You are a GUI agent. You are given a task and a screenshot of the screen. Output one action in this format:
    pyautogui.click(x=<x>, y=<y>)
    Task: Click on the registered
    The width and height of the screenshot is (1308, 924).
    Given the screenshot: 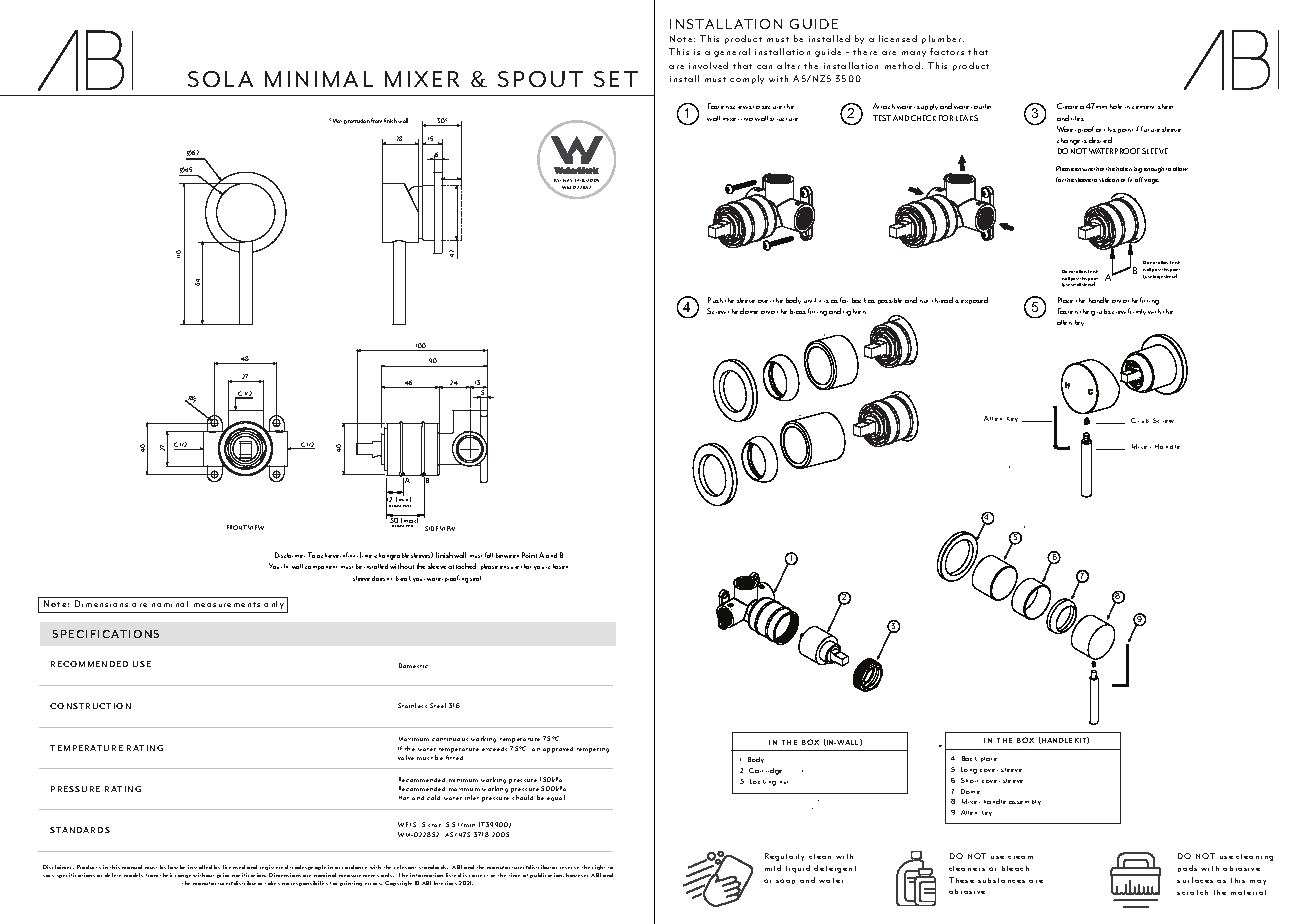 What is the action you would take?
    pyautogui.click(x=274, y=867)
